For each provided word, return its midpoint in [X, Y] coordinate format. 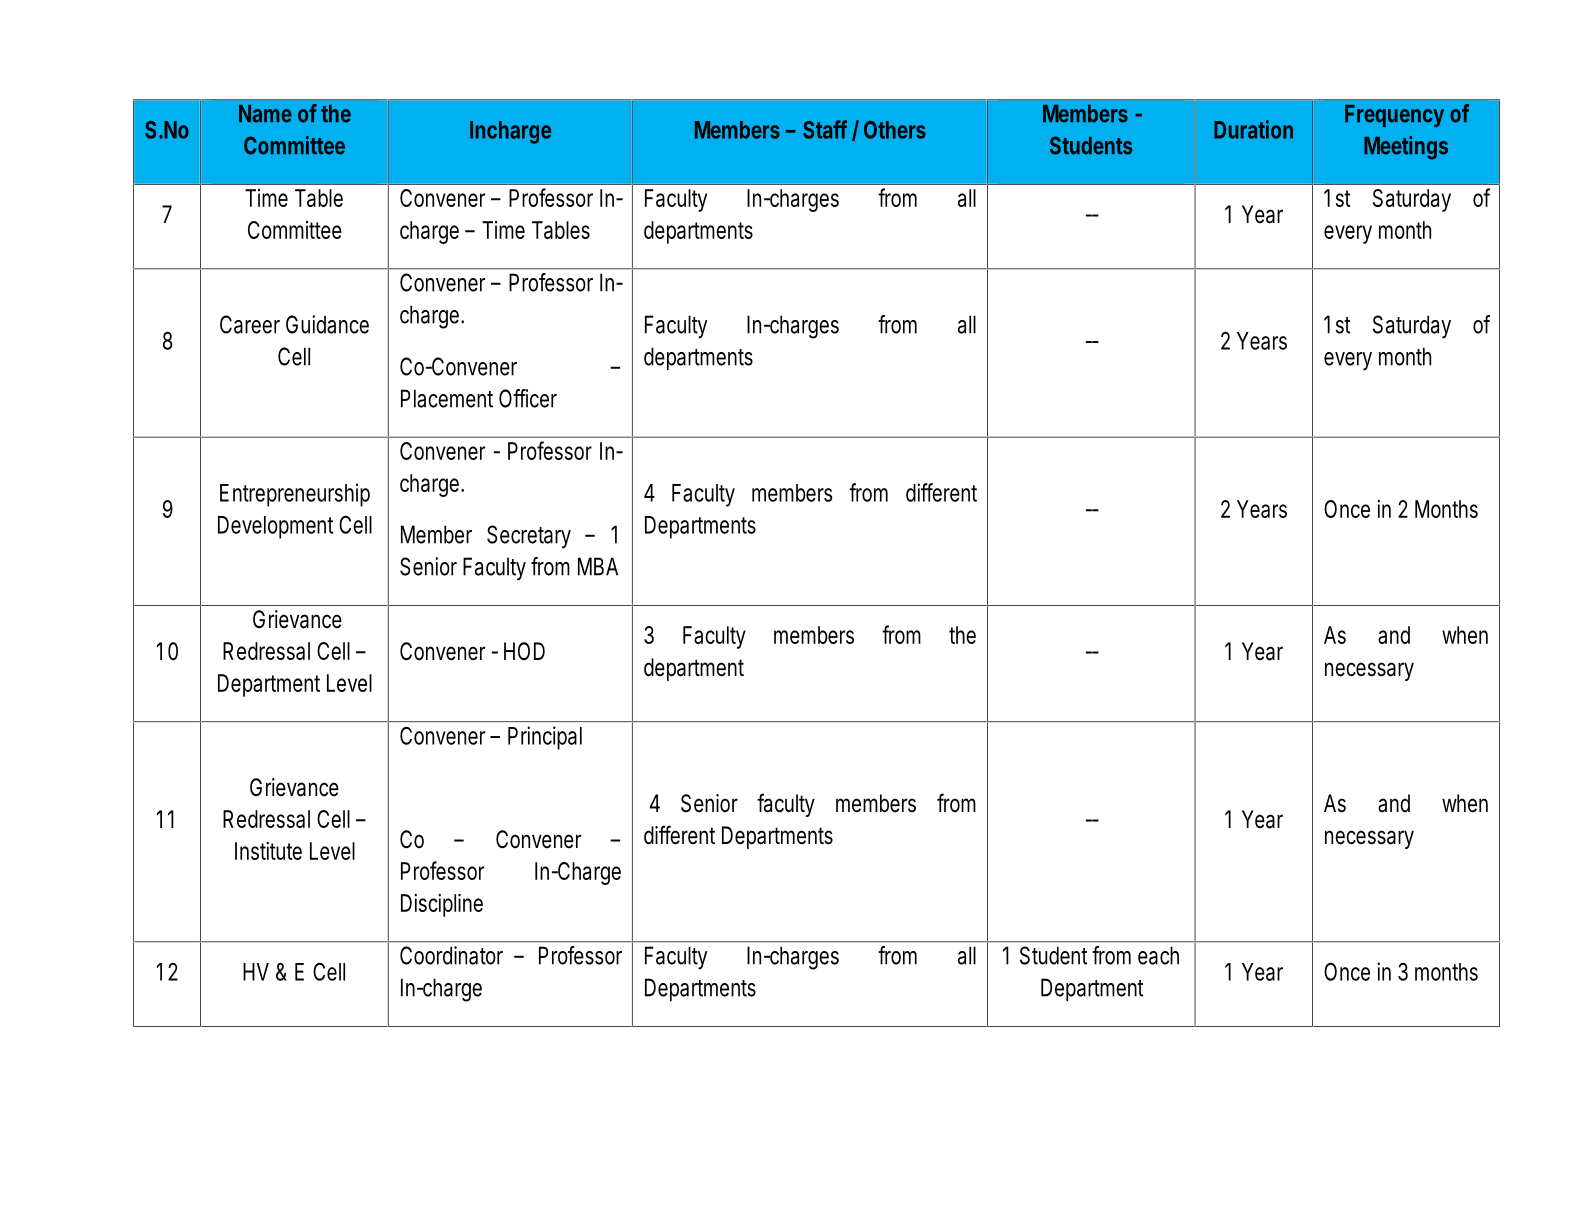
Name [265, 114]
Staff [825, 129]
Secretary [529, 537]
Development [275, 527]
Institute [268, 851]
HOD [524, 651]
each [1158, 955]
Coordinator [451, 955]
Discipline [442, 905]
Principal [545, 738]
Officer [528, 398]
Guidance [327, 324]
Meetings [1406, 148]
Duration [1253, 129]
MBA [598, 566]
